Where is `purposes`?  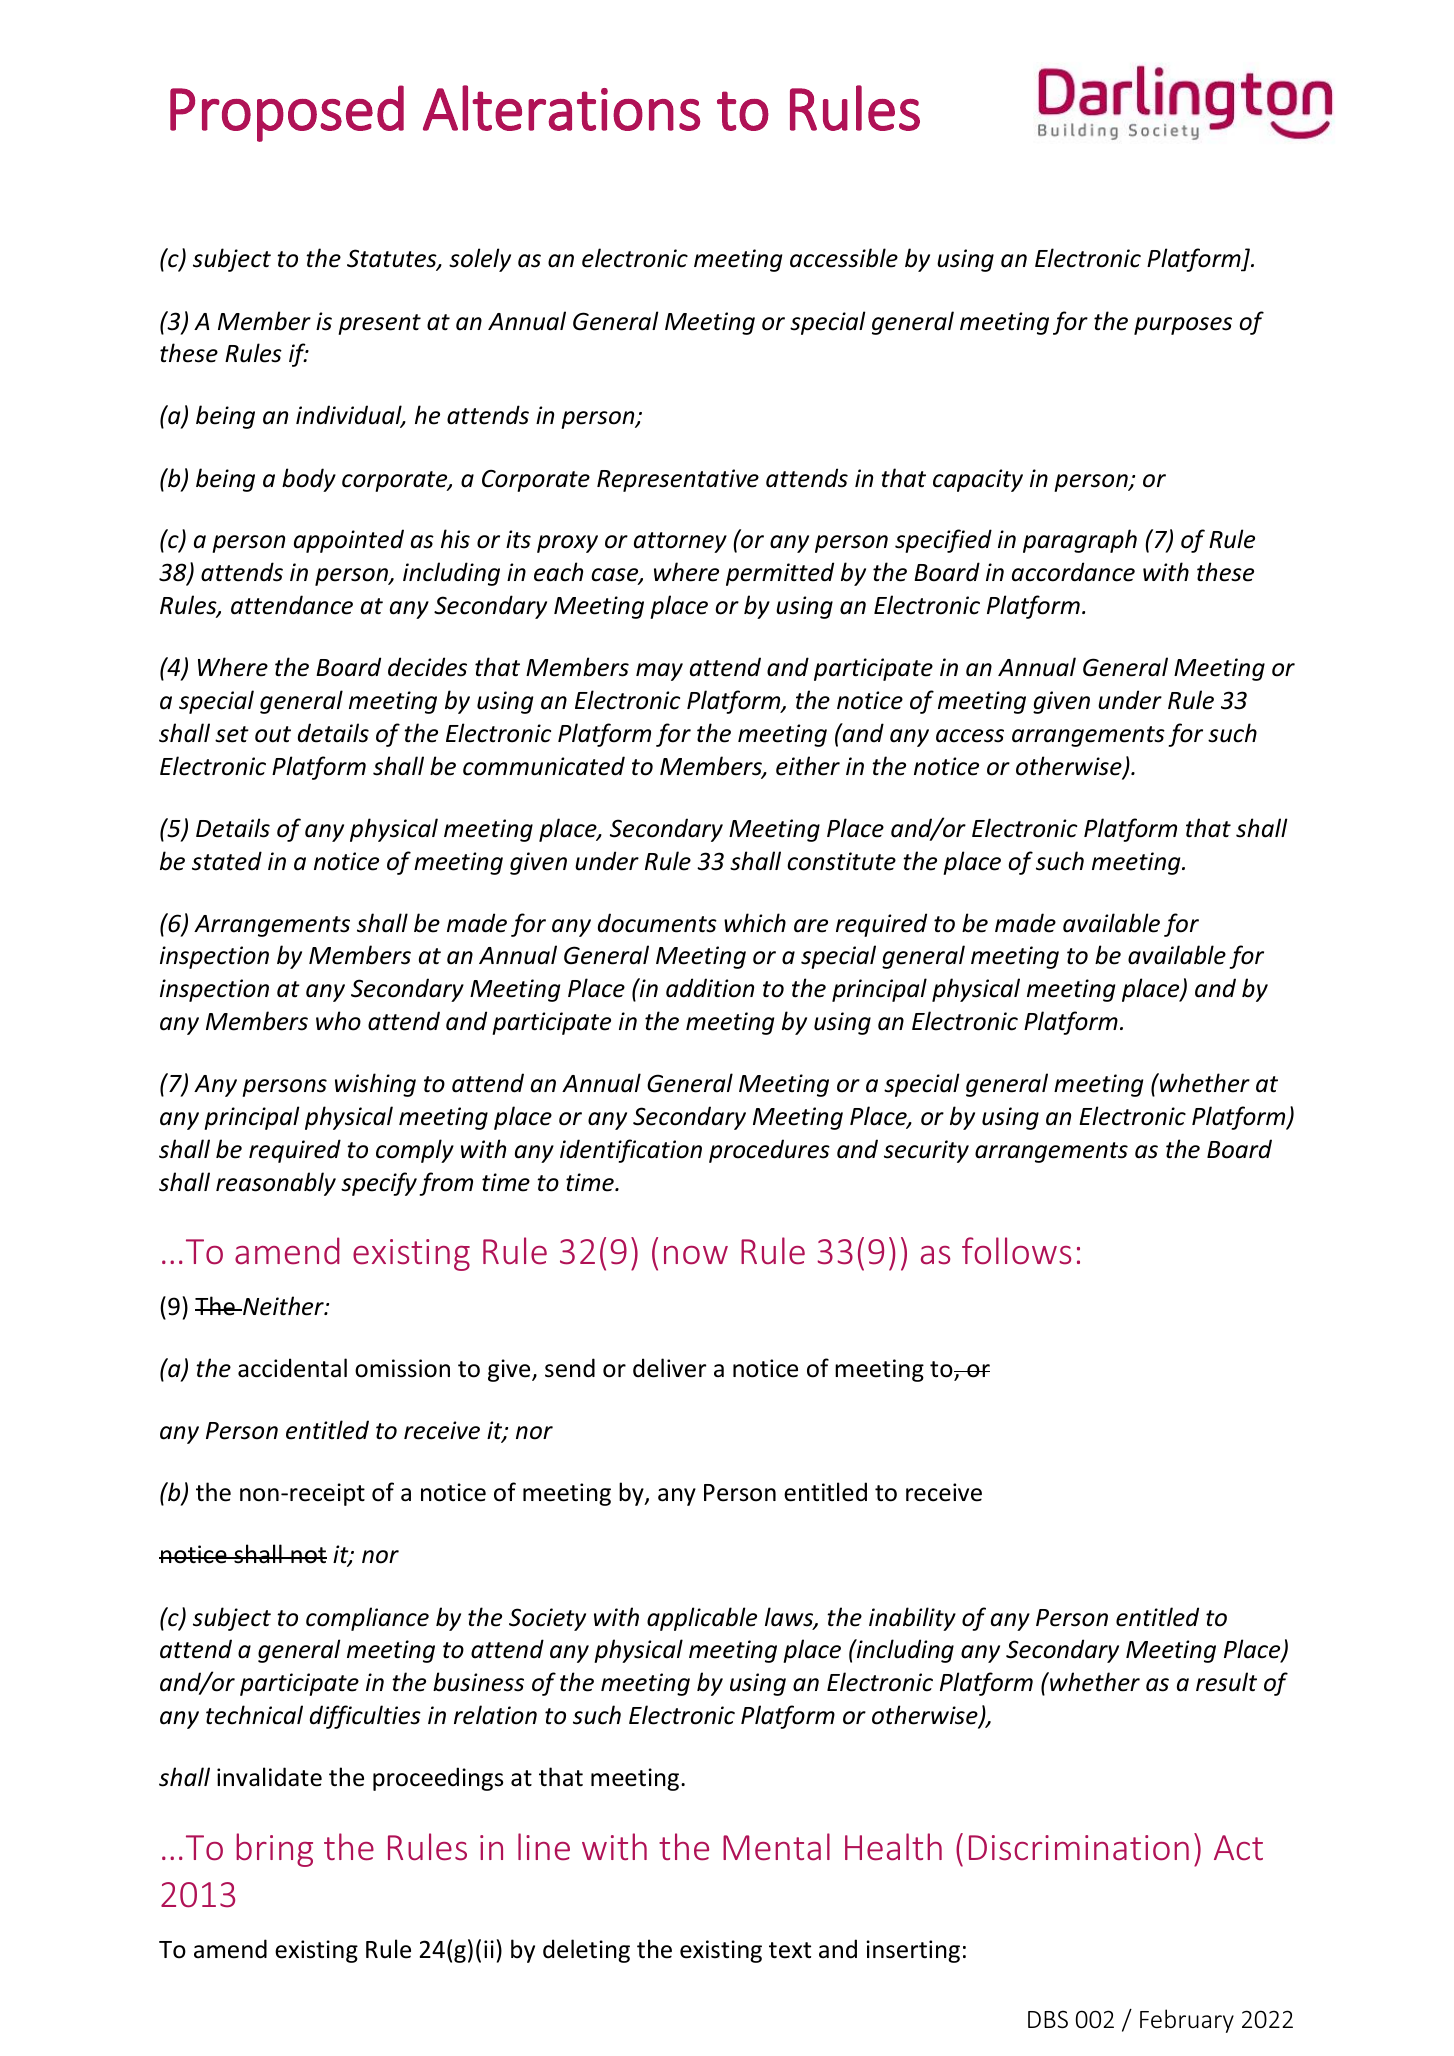
purposes is located at coordinates (1183, 326).
